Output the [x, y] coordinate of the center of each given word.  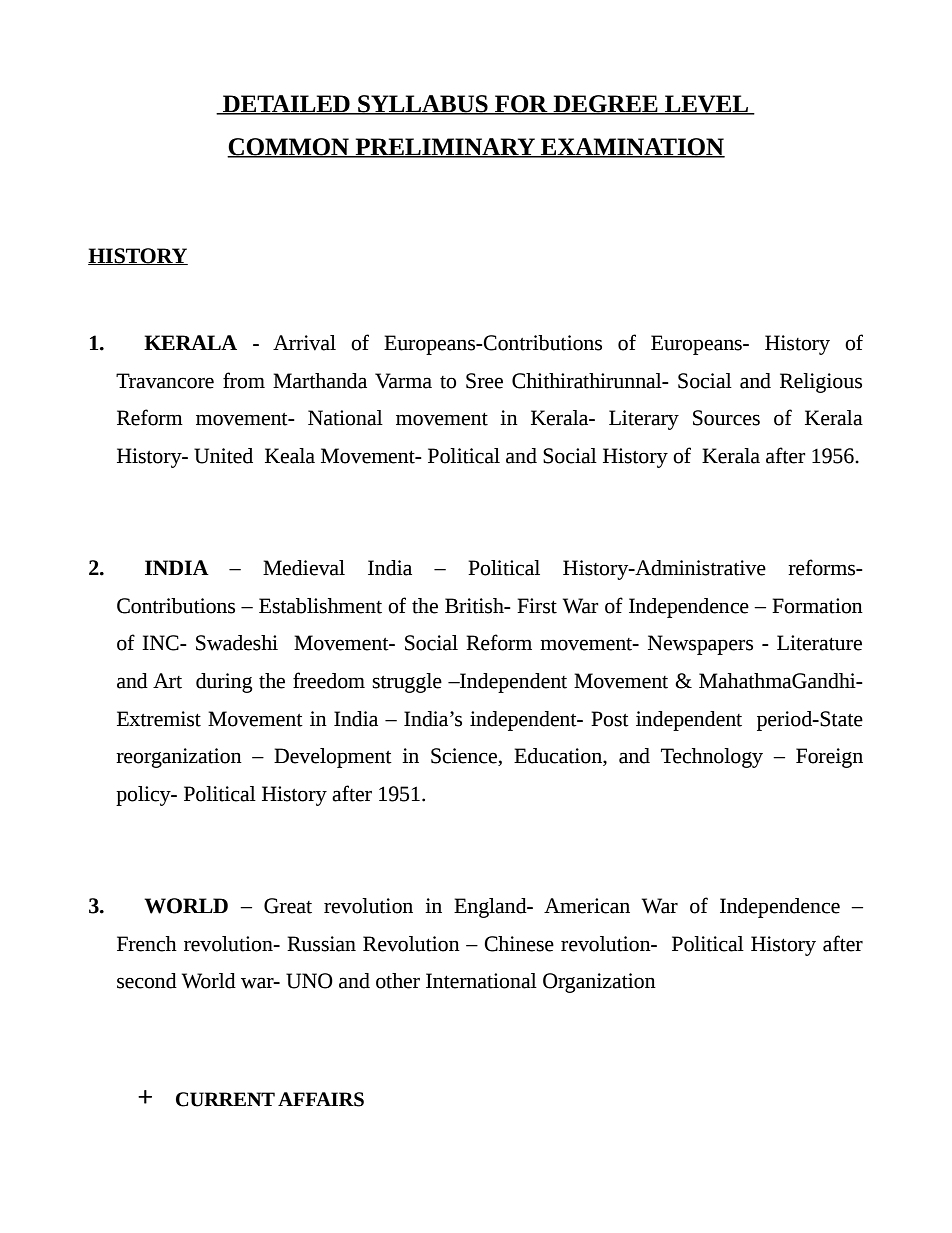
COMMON [289, 147]
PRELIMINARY [445, 147]
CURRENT [225, 1099]
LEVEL [707, 104]
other [398, 981]
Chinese [519, 944]
